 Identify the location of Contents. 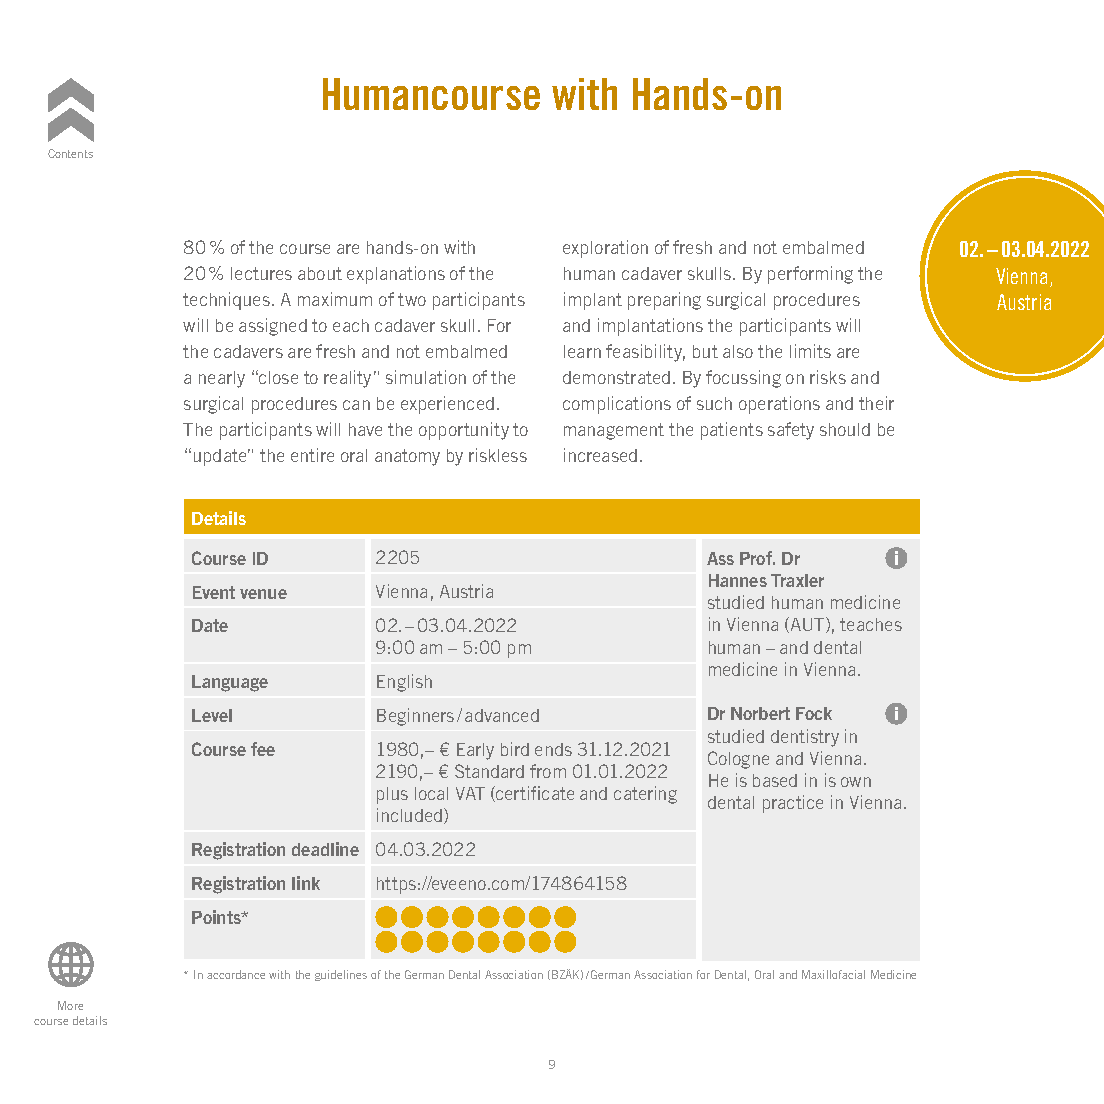
(70, 153).
